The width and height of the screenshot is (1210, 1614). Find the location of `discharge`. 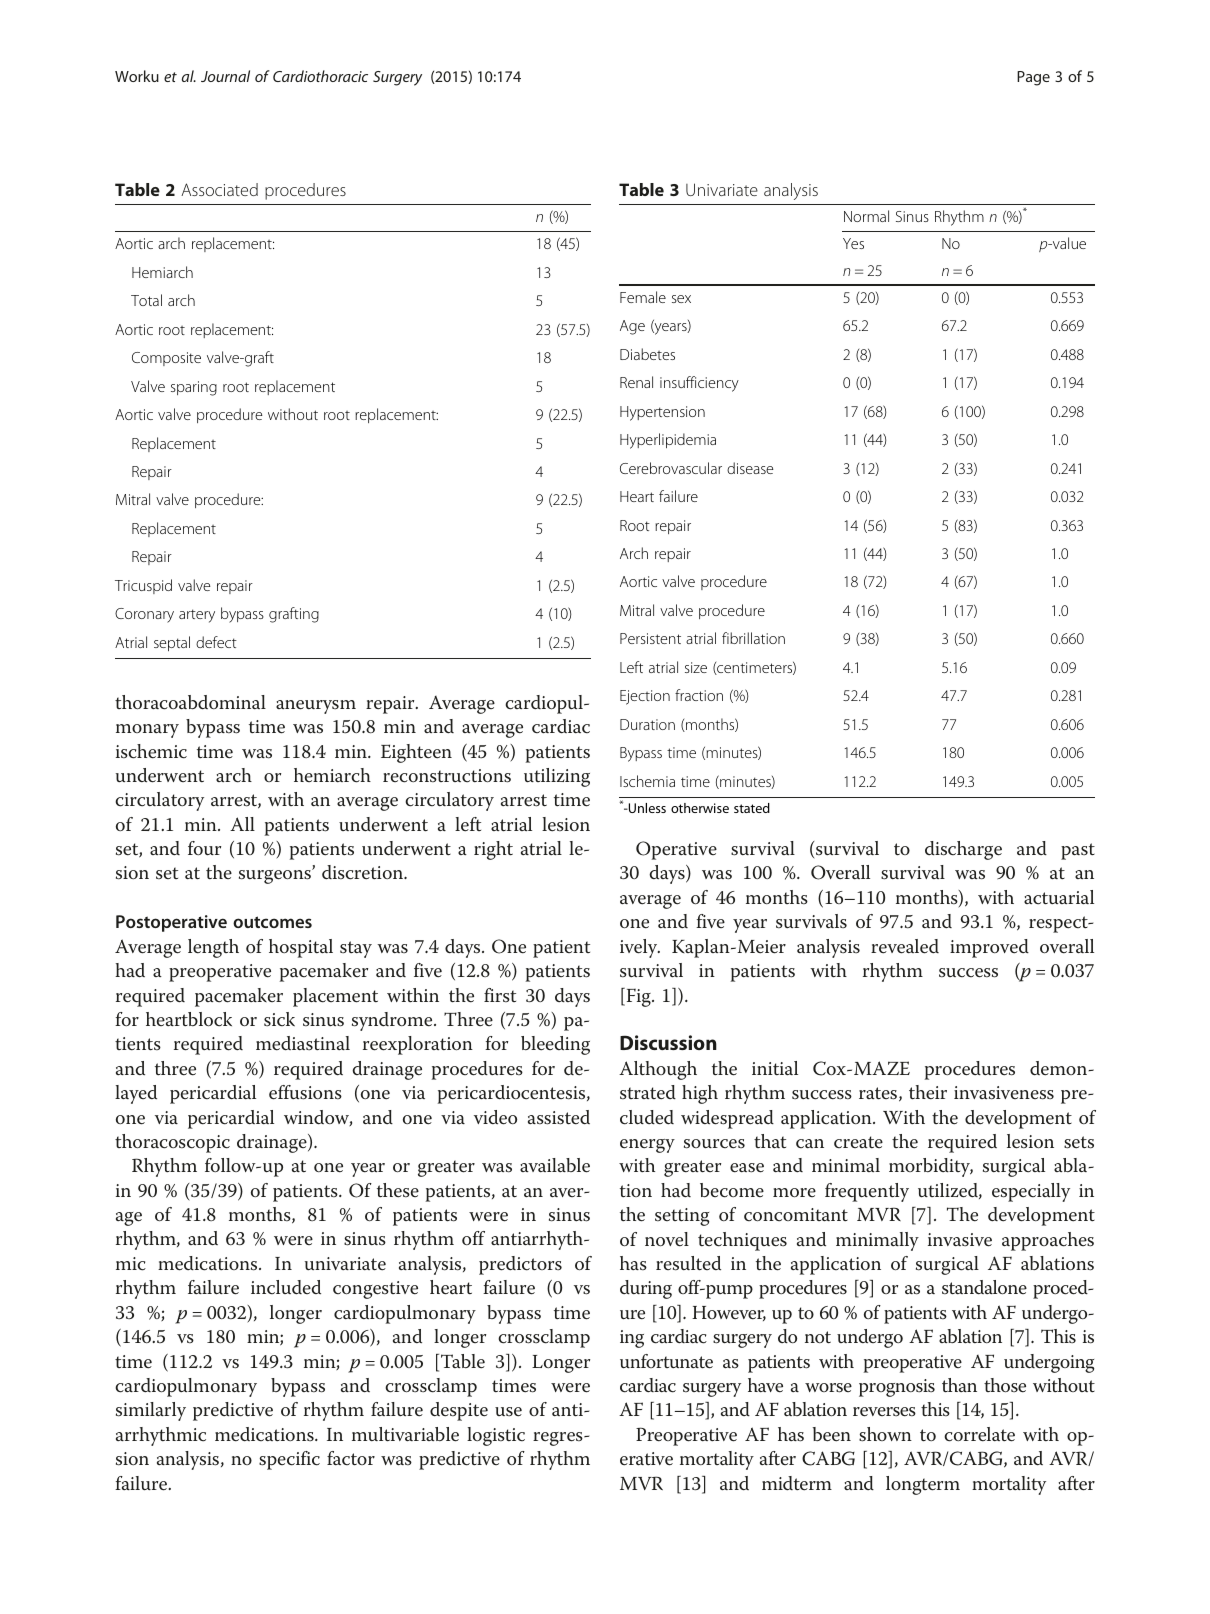

discharge is located at coordinates (963, 850).
